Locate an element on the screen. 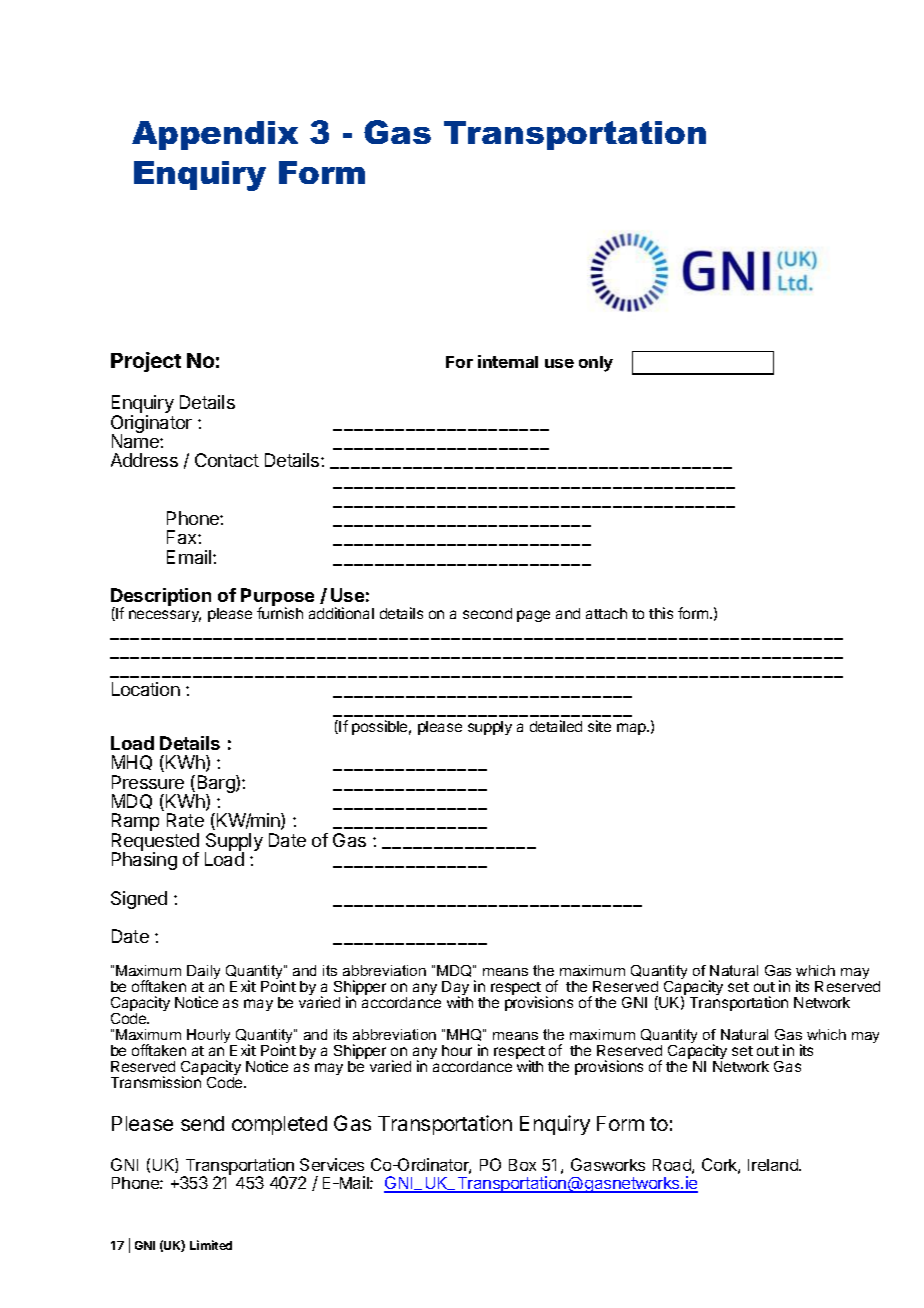  Appendix is located at coordinates (215, 135).
